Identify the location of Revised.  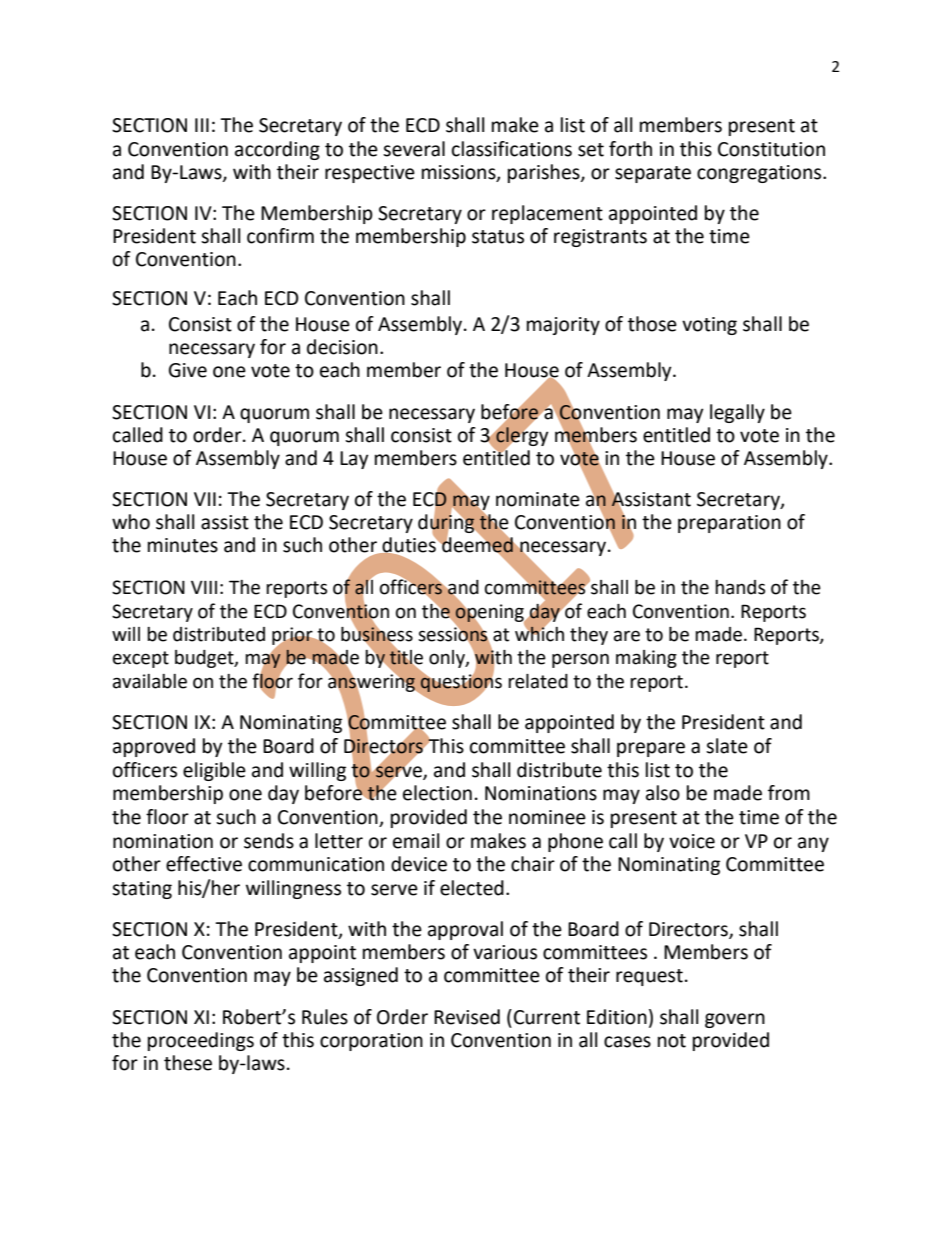
(467, 1017).
